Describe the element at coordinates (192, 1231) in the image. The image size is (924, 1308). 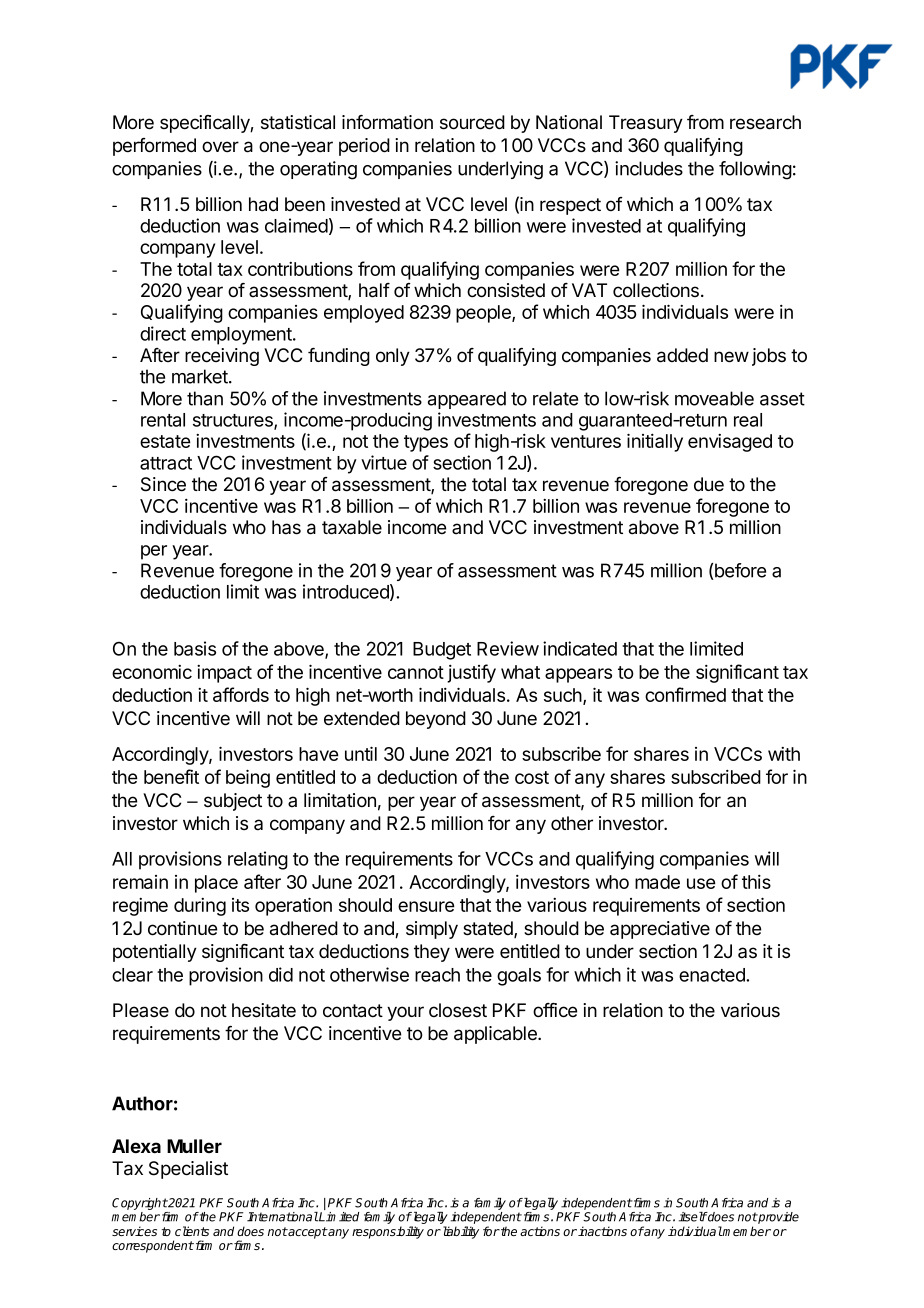
I see `clients` at that location.
